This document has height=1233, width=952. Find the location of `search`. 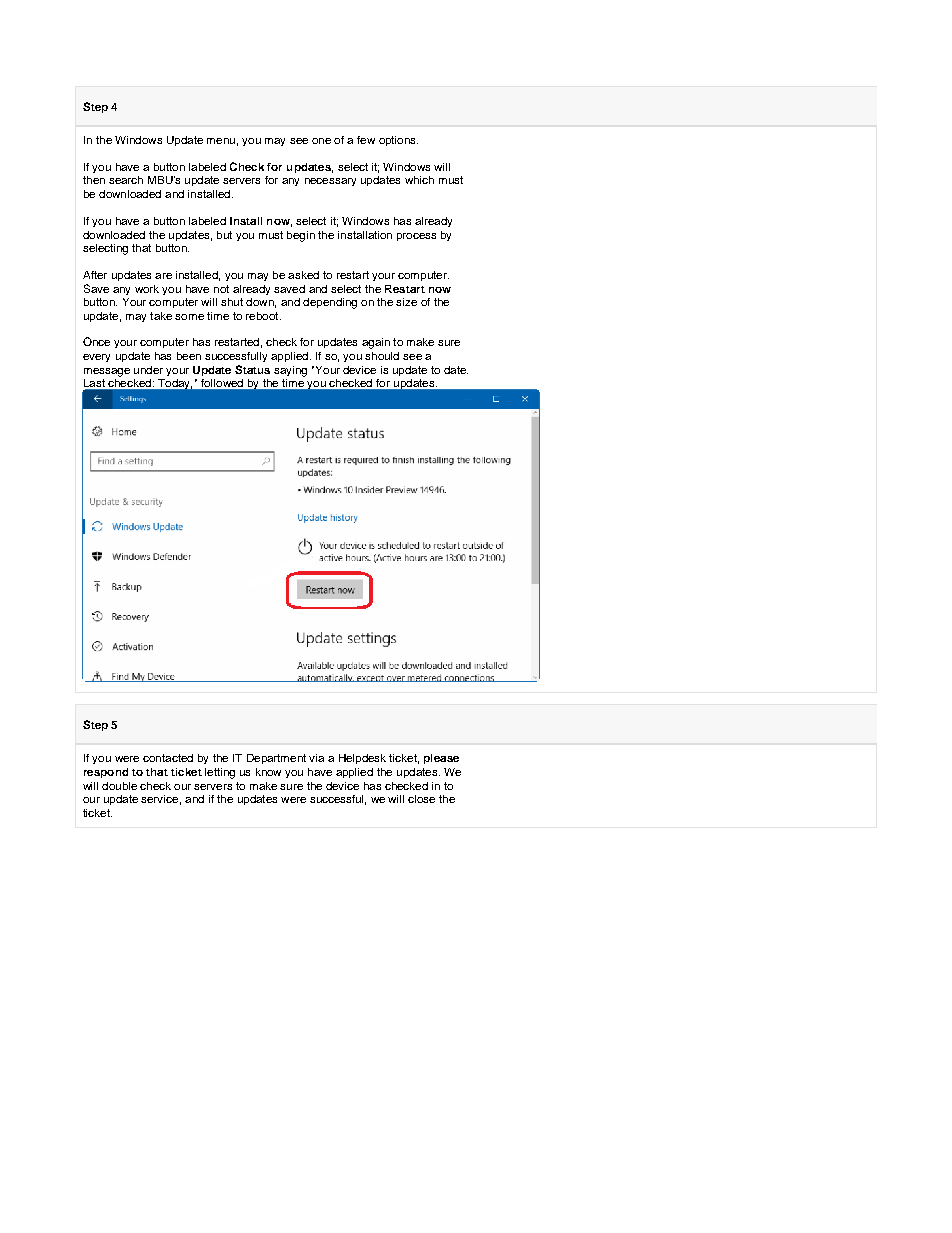

search is located at coordinates (126, 180).
